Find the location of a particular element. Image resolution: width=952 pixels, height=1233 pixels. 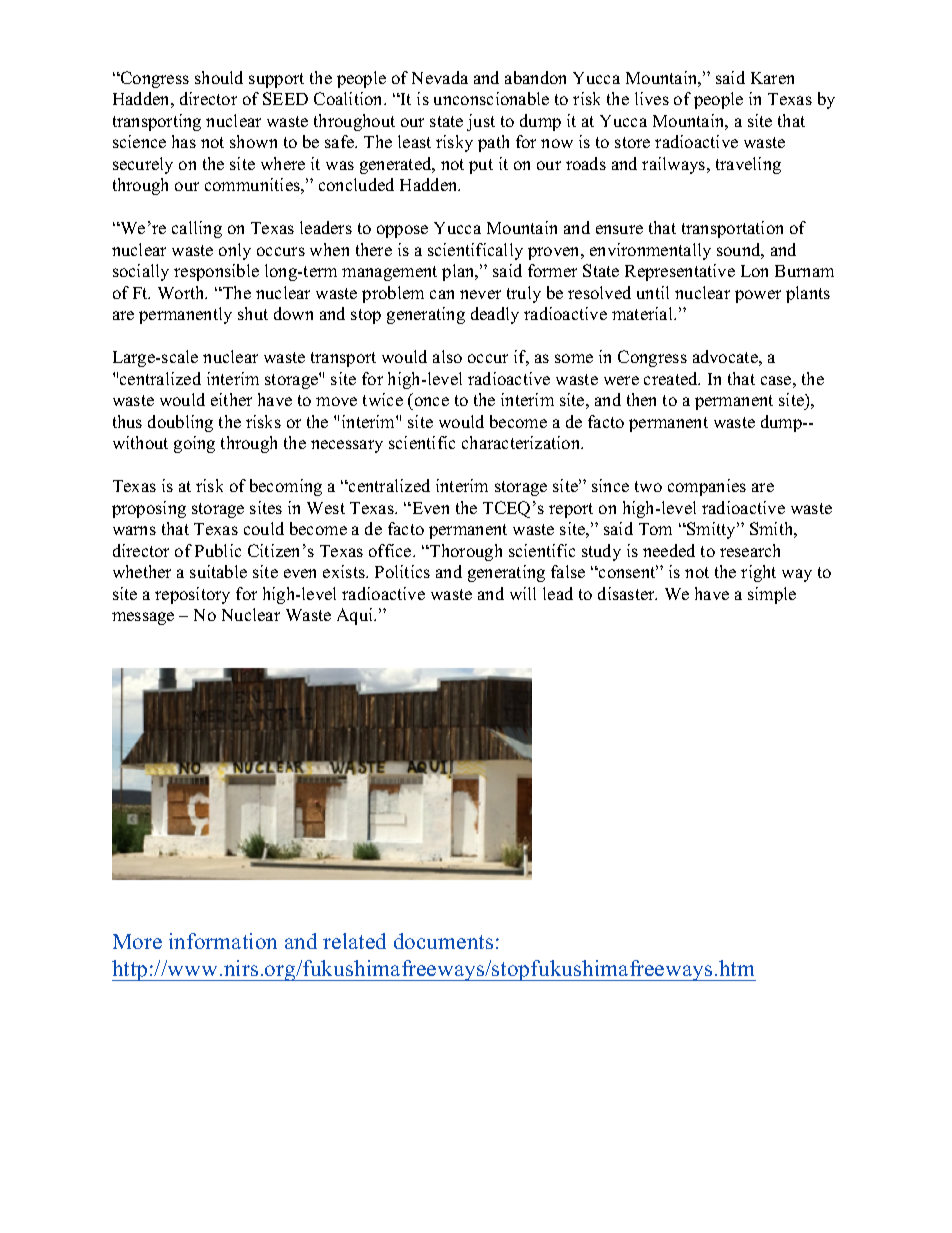

Nevada is located at coordinates (440, 77).
